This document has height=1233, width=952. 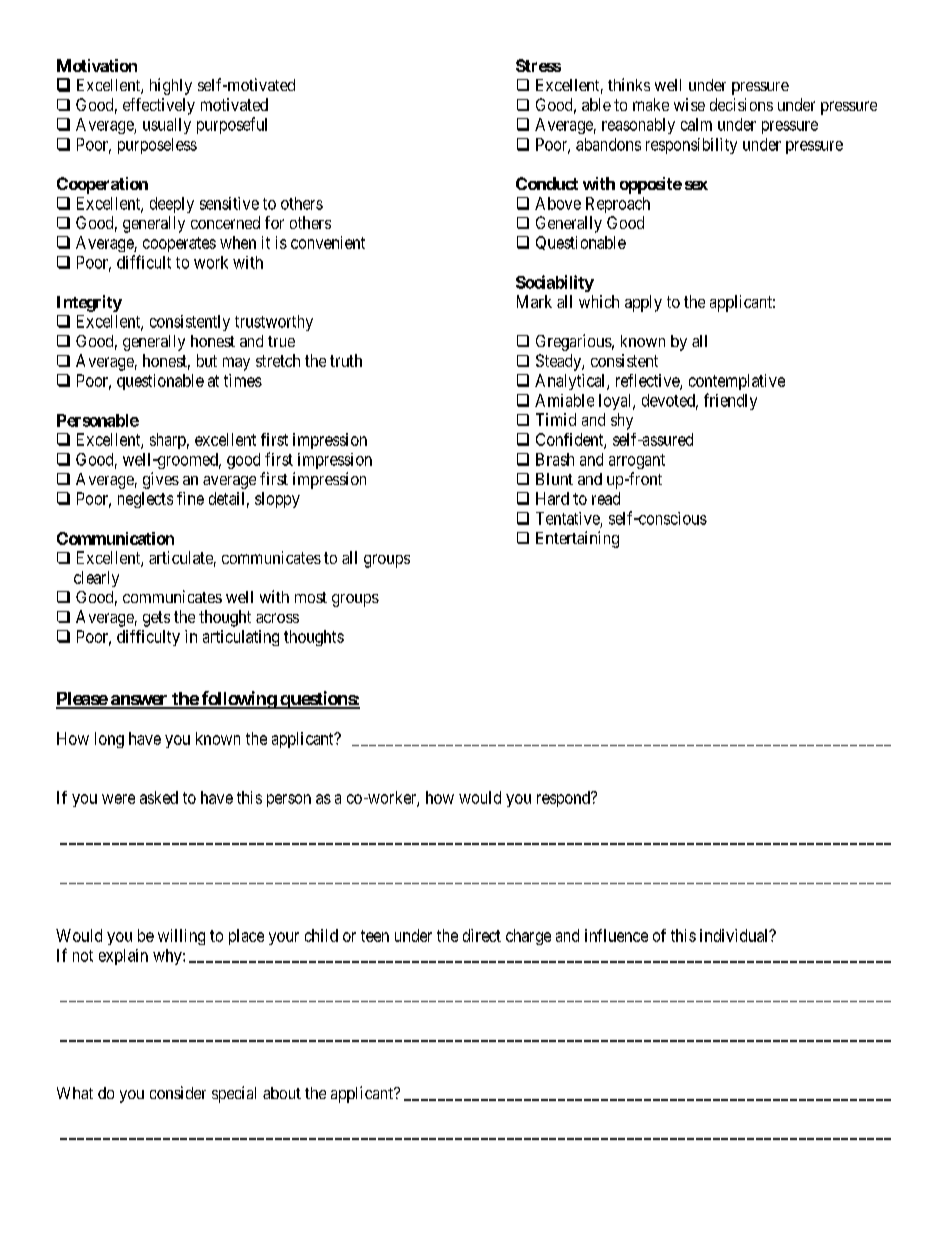 What do you see at coordinates (547, 183) in the document?
I see `Conduct` at bounding box center [547, 183].
